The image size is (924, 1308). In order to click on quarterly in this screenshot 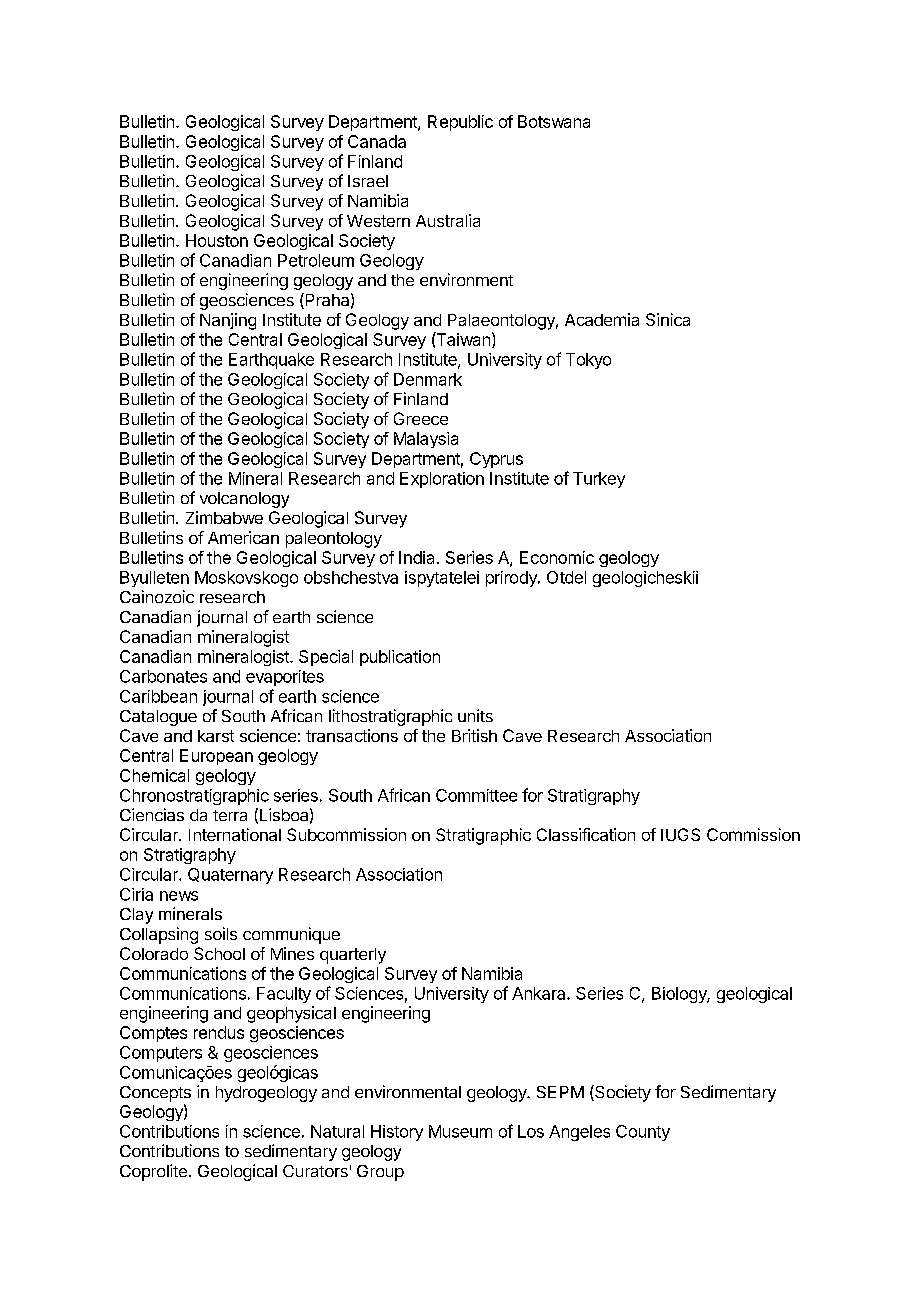, I will do `click(353, 956)`.
